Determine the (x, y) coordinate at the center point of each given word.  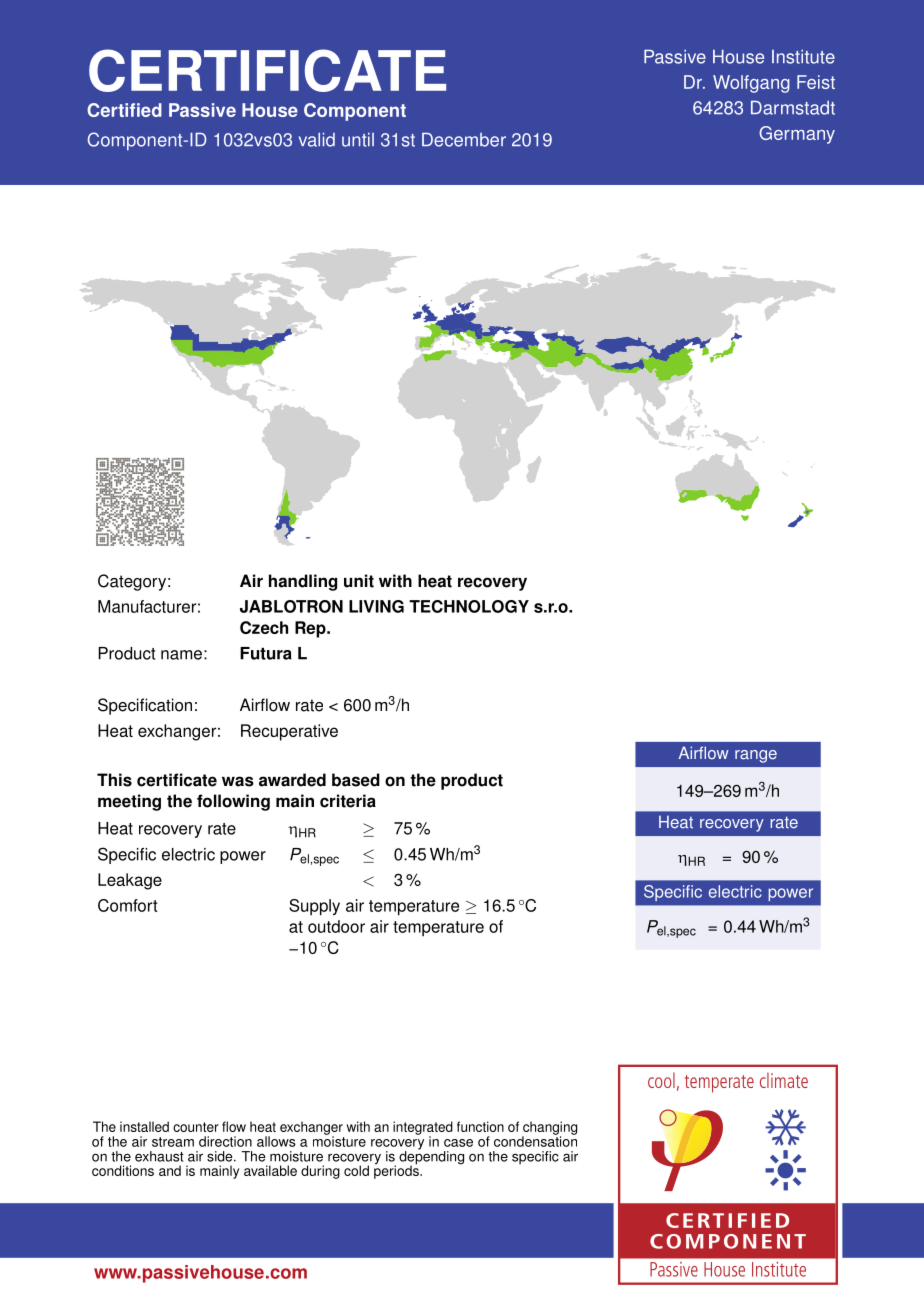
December (464, 140)
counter (196, 1127)
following (233, 802)
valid (317, 140)
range (756, 756)
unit (359, 581)
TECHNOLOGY (469, 606)
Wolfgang (751, 84)
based (356, 780)
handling (303, 582)
